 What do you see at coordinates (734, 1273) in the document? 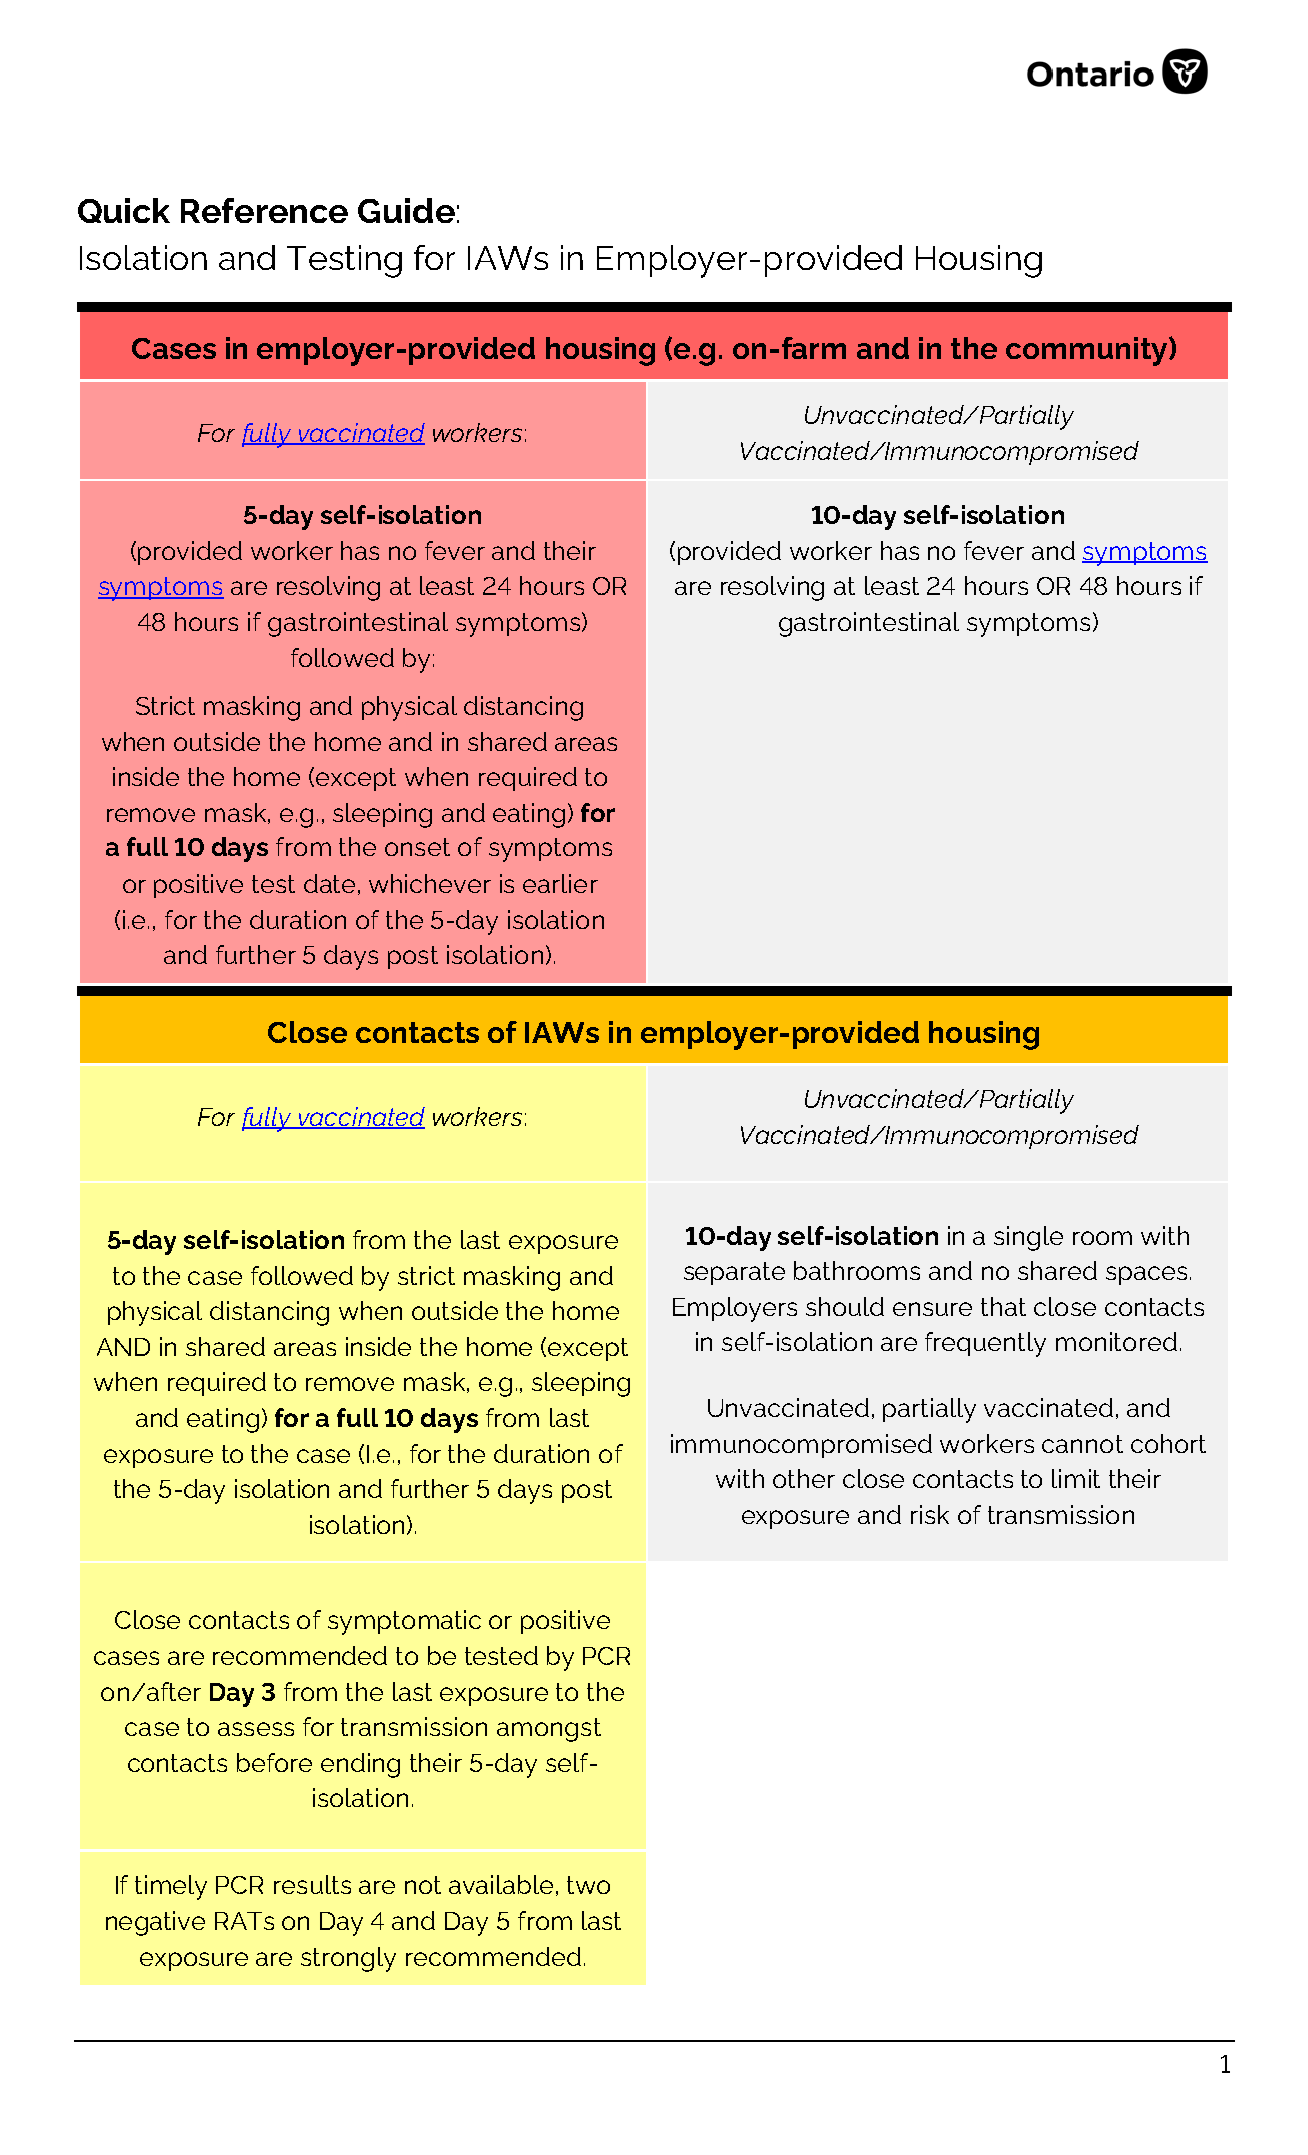
I see `separate` at bounding box center [734, 1273].
